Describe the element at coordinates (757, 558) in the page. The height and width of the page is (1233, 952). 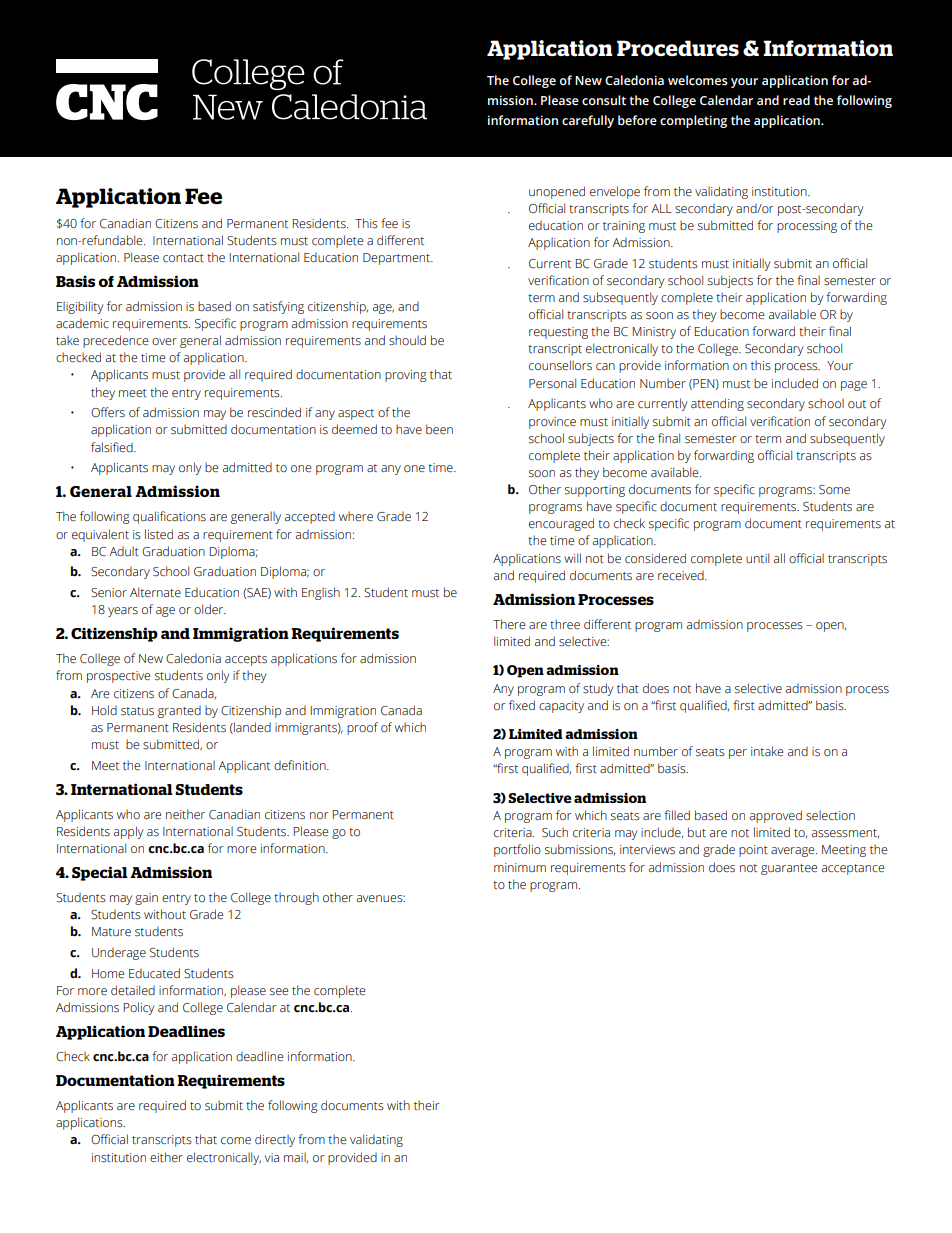
I see `until` at that location.
